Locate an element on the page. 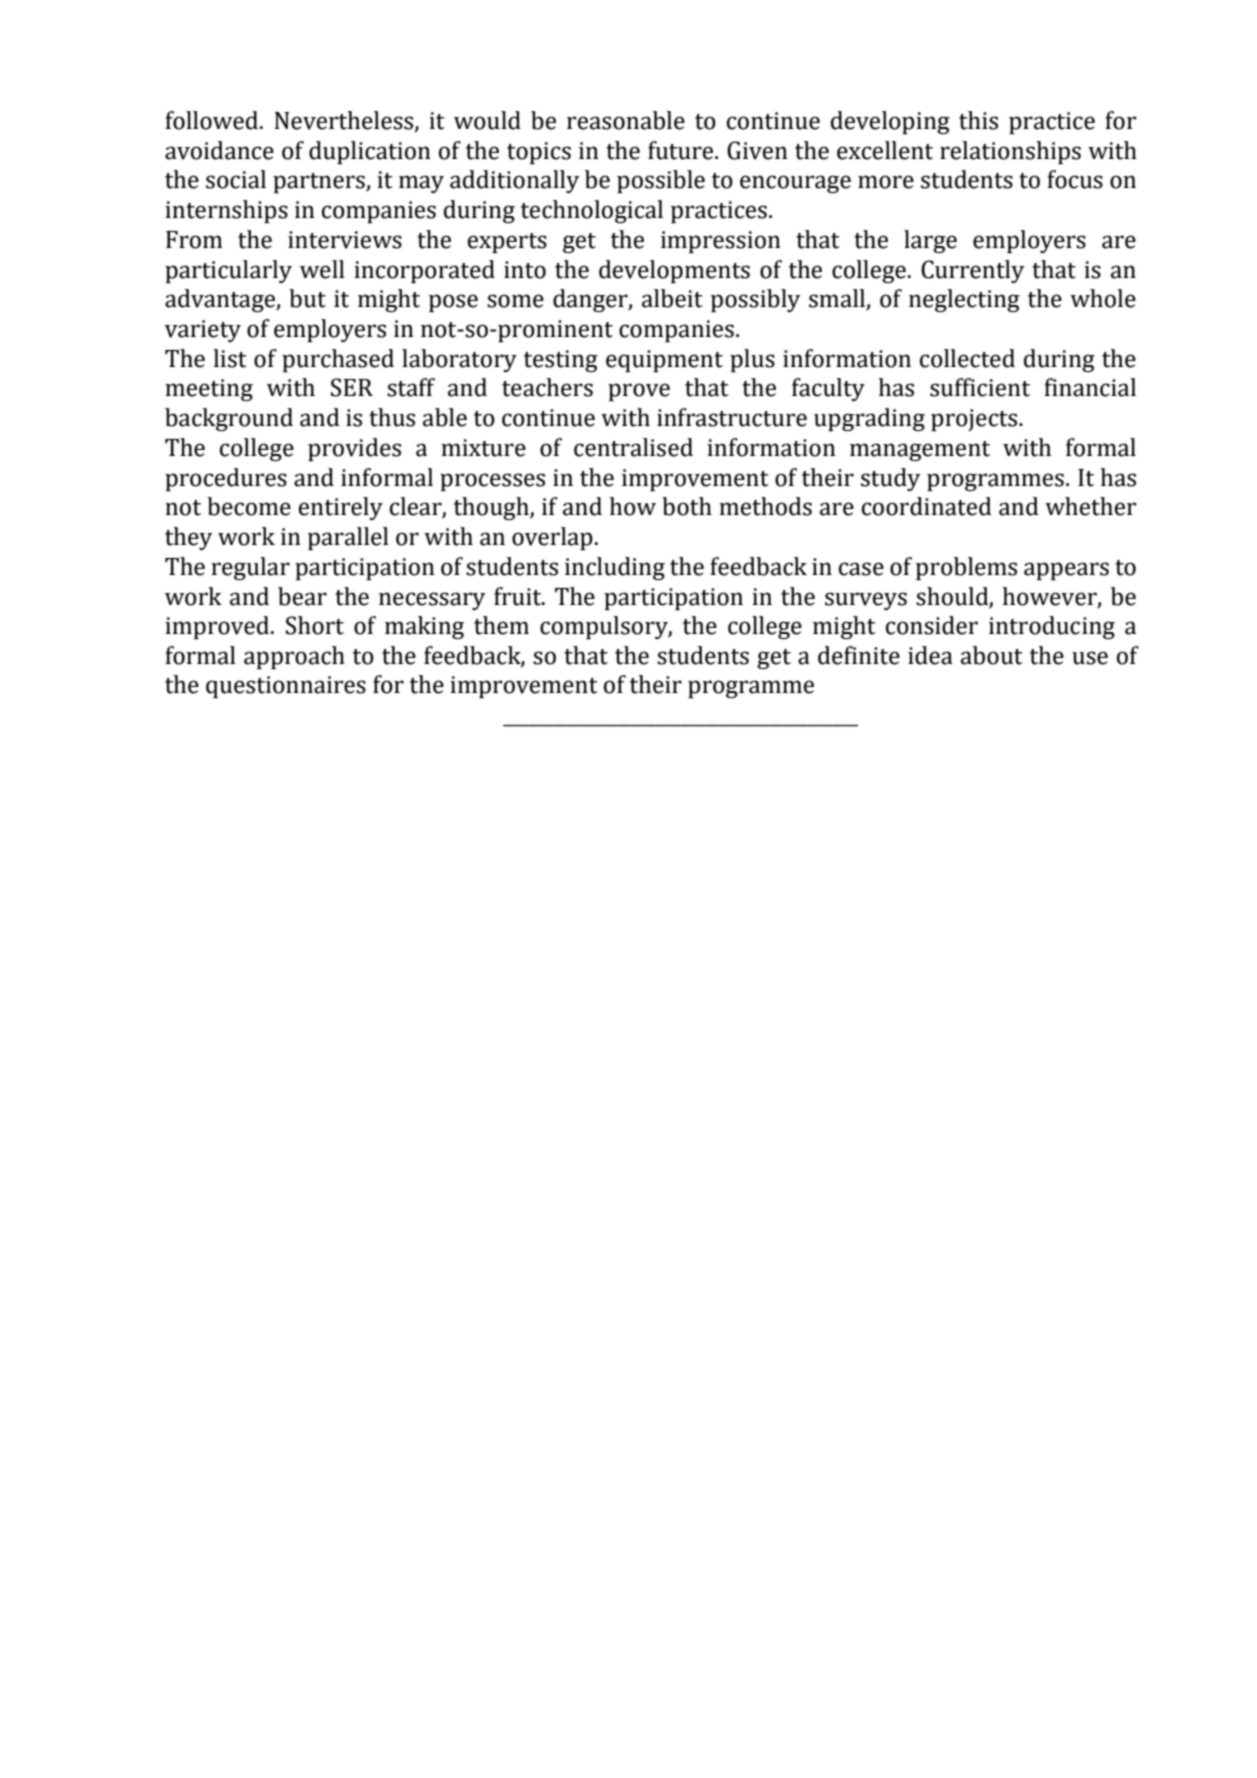 This image has width=1257, height=1778. approach is located at coordinates (294, 657).
